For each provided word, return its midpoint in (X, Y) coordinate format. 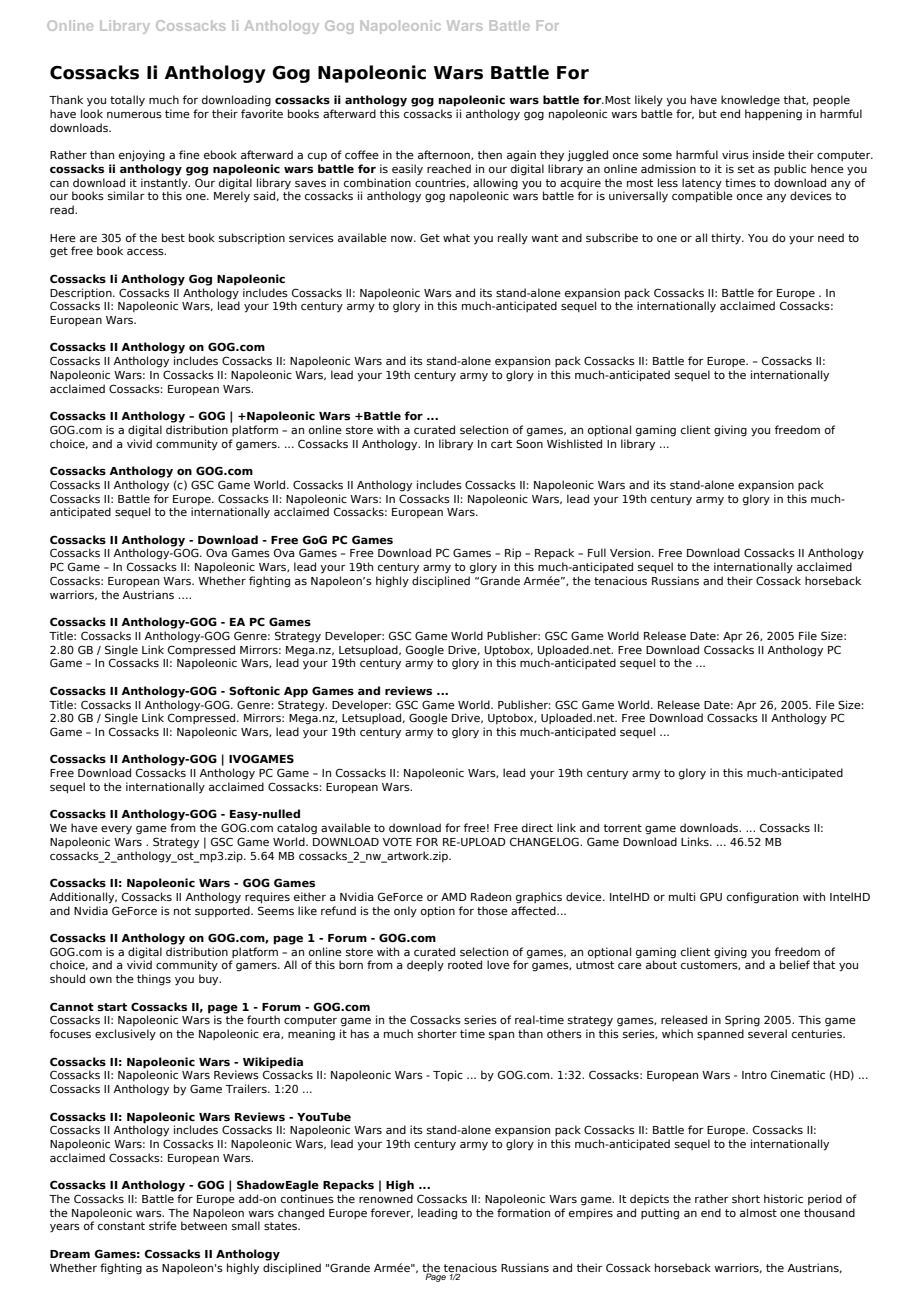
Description (82, 294)
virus (735, 154)
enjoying (142, 156)
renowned (386, 1198)
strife (163, 1225)
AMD (454, 897)
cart (501, 444)
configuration (762, 898)
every (116, 830)
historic (783, 1198)
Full (597, 552)
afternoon (445, 155)
